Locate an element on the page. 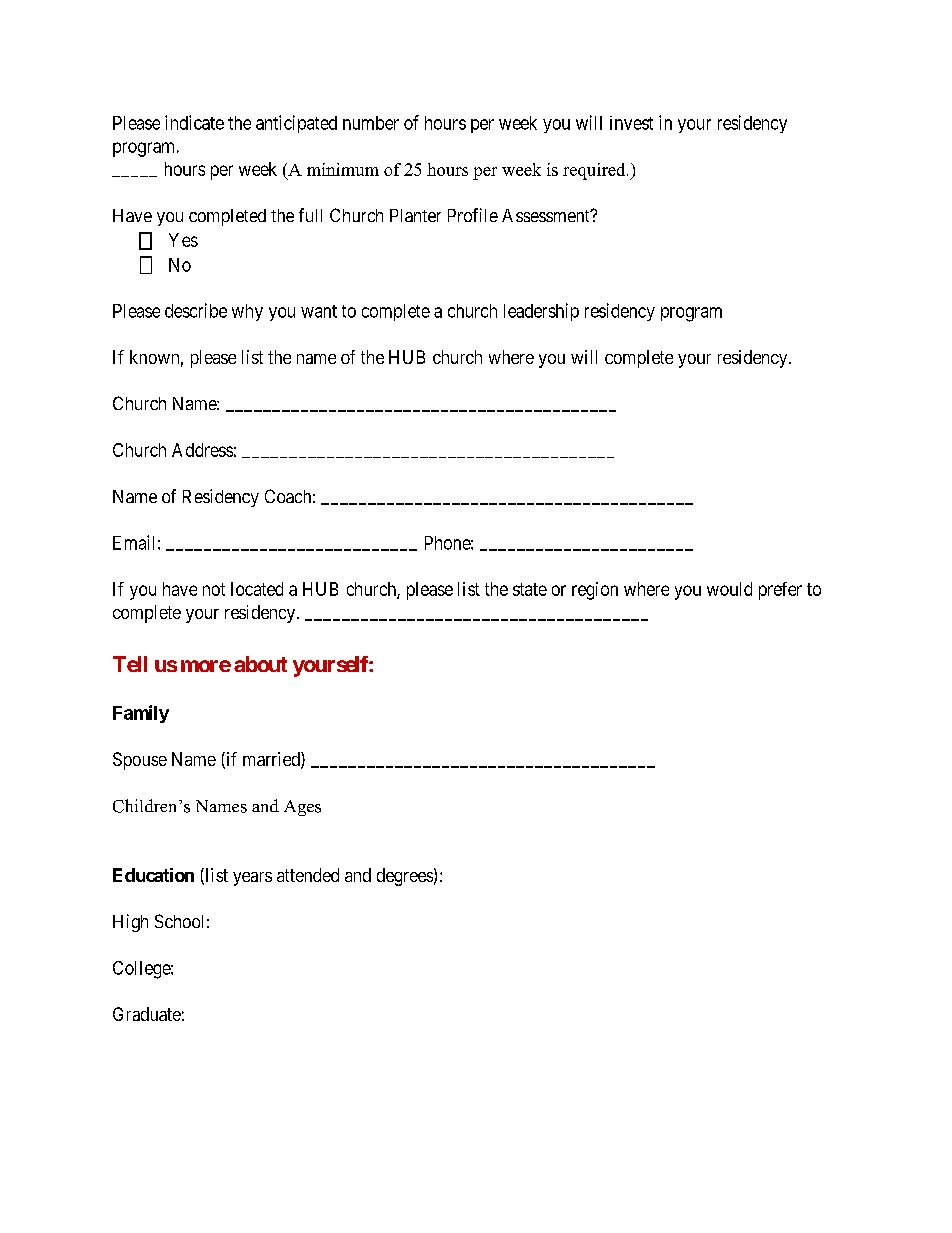 The image size is (952, 1233). degrees is located at coordinates (405, 877).
